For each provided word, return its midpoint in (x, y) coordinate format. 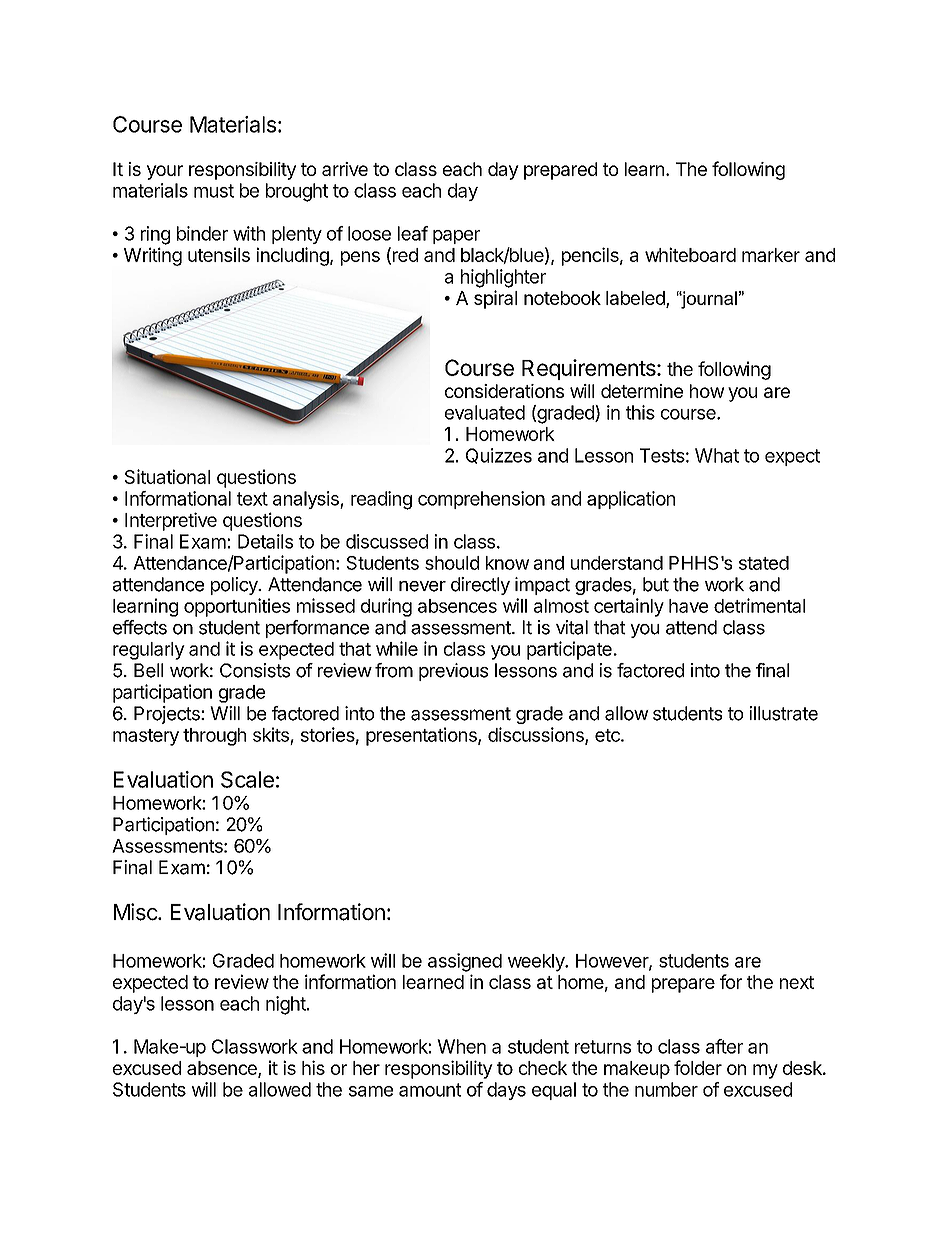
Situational (167, 476)
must (214, 191)
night (286, 1005)
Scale (247, 779)
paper (456, 237)
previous (453, 672)
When (461, 1046)
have (688, 606)
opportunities (237, 607)
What (717, 455)
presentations (422, 736)
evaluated (485, 412)
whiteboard (690, 254)
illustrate (784, 713)
